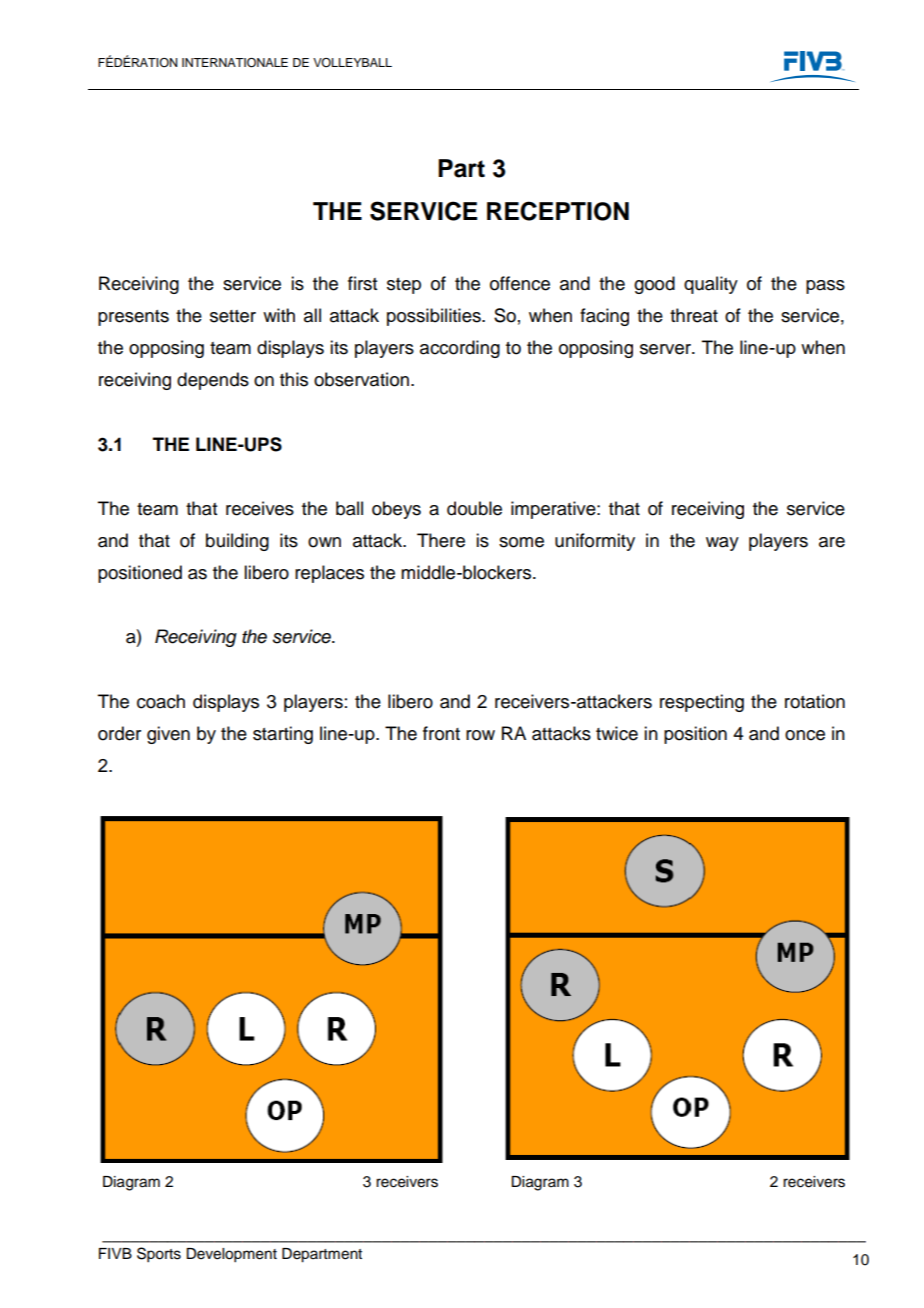  Describe the element at coordinates (558, 211) in the image. I see `RECEPTION` at that location.
